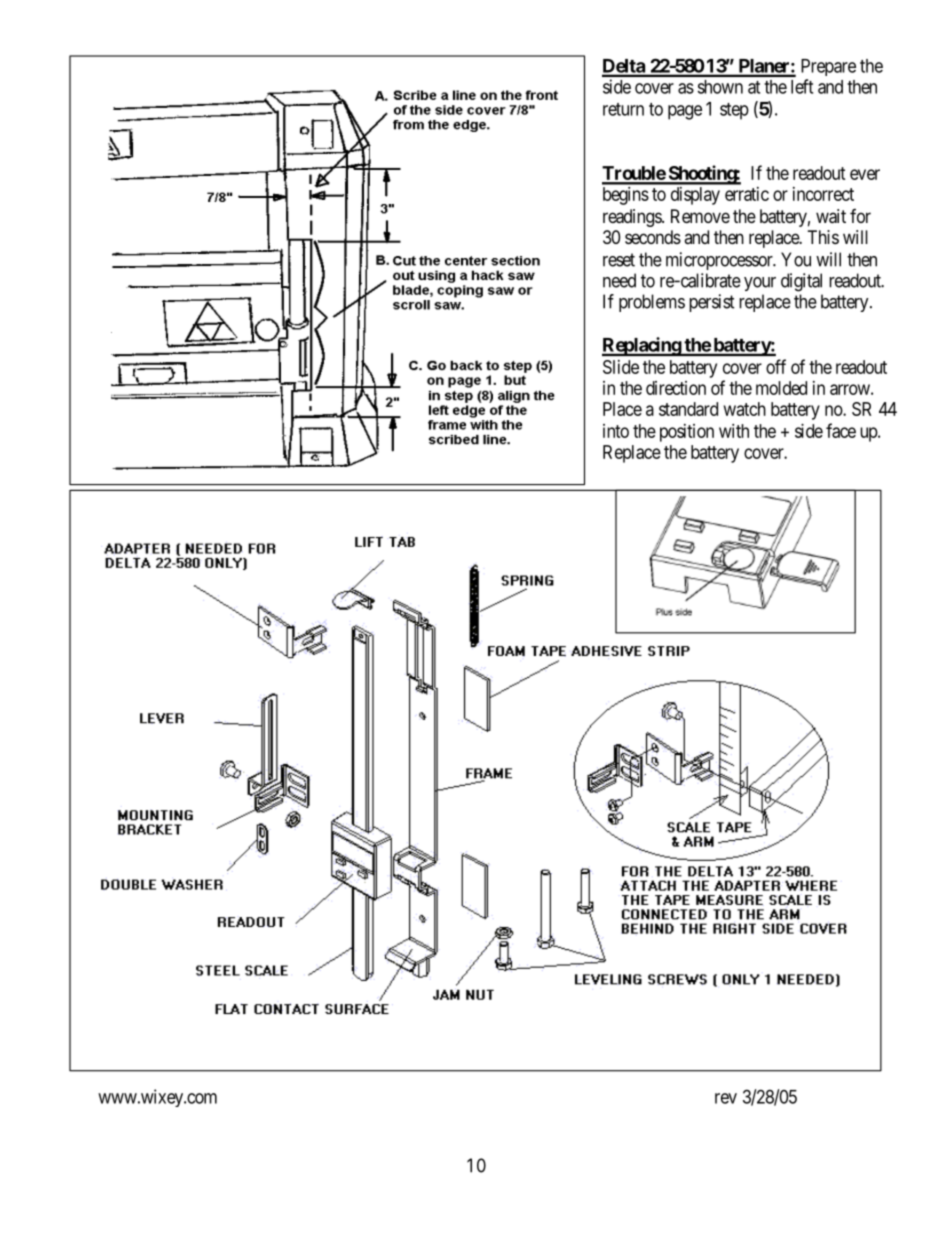 The height and width of the page is (1233, 952). Describe the element at coordinates (745, 409) in the page. I see `watch` at that location.
